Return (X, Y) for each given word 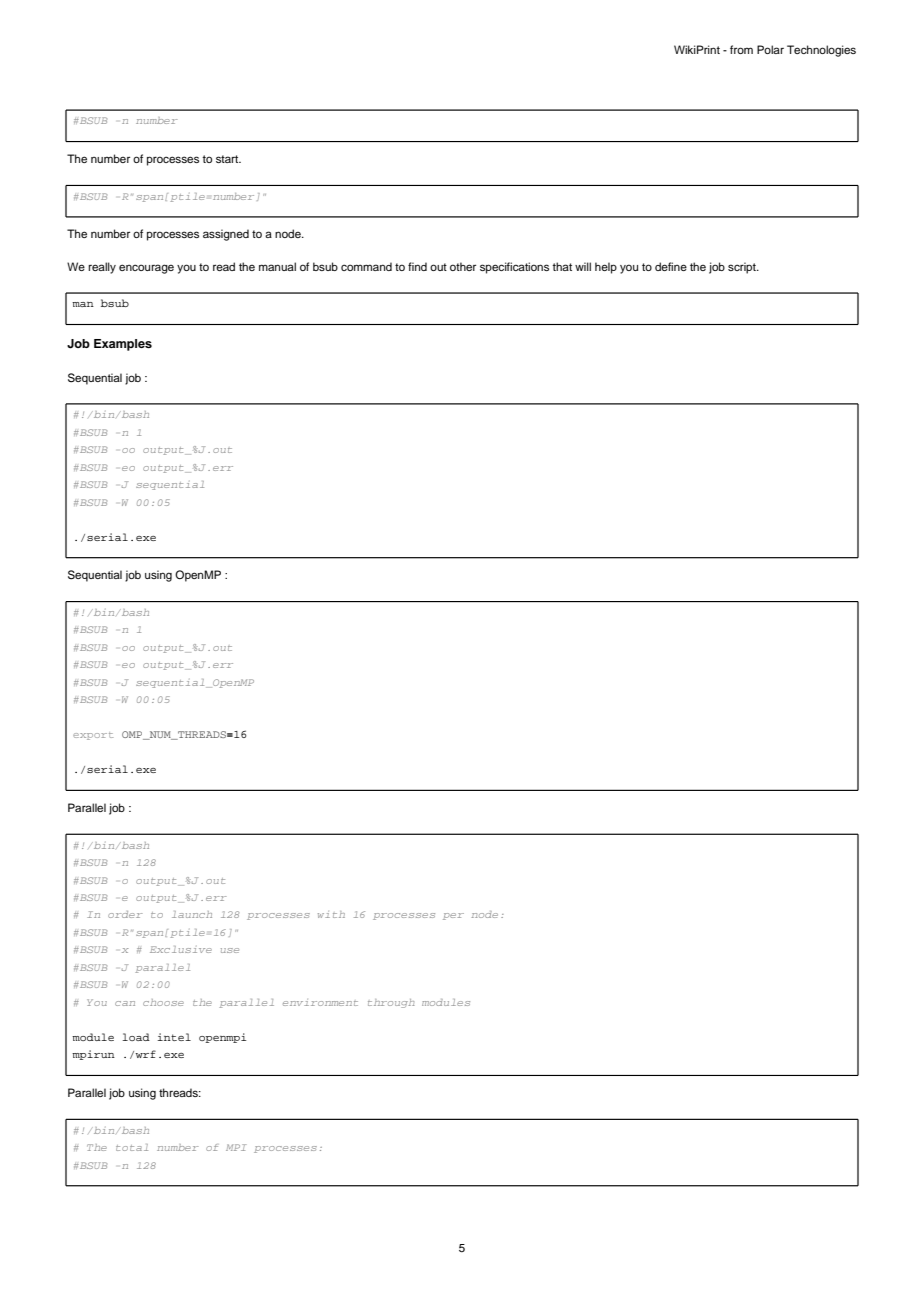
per (453, 916)
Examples (123, 345)
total (132, 1147)
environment (320, 1002)
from (741, 49)
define (671, 266)
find (417, 266)
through (391, 1003)
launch (192, 914)
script (743, 268)
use (230, 950)
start (228, 159)
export (93, 736)
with (331, 914)
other (463, 266)
